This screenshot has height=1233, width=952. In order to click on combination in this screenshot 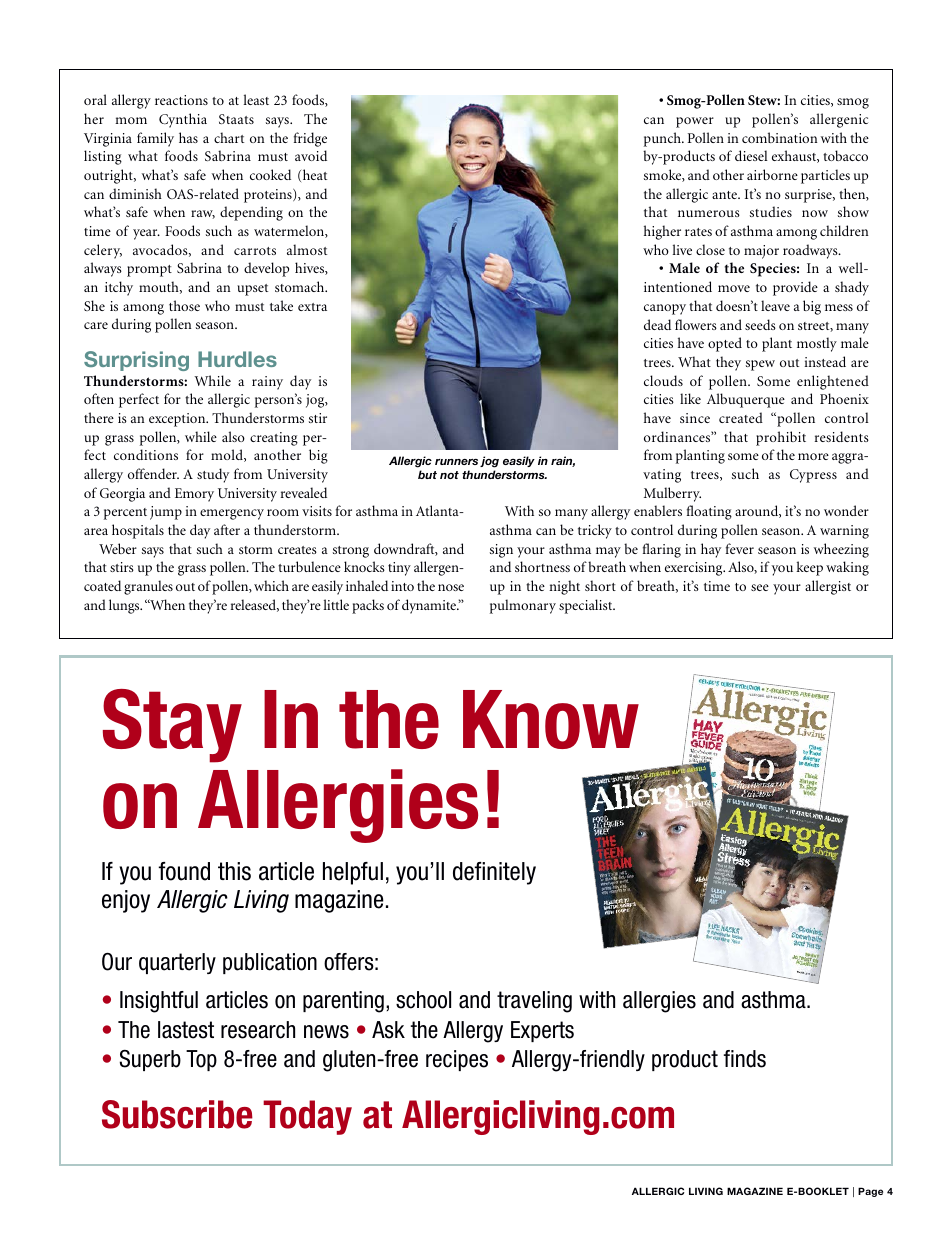, I will do `click(779, 137)`.
